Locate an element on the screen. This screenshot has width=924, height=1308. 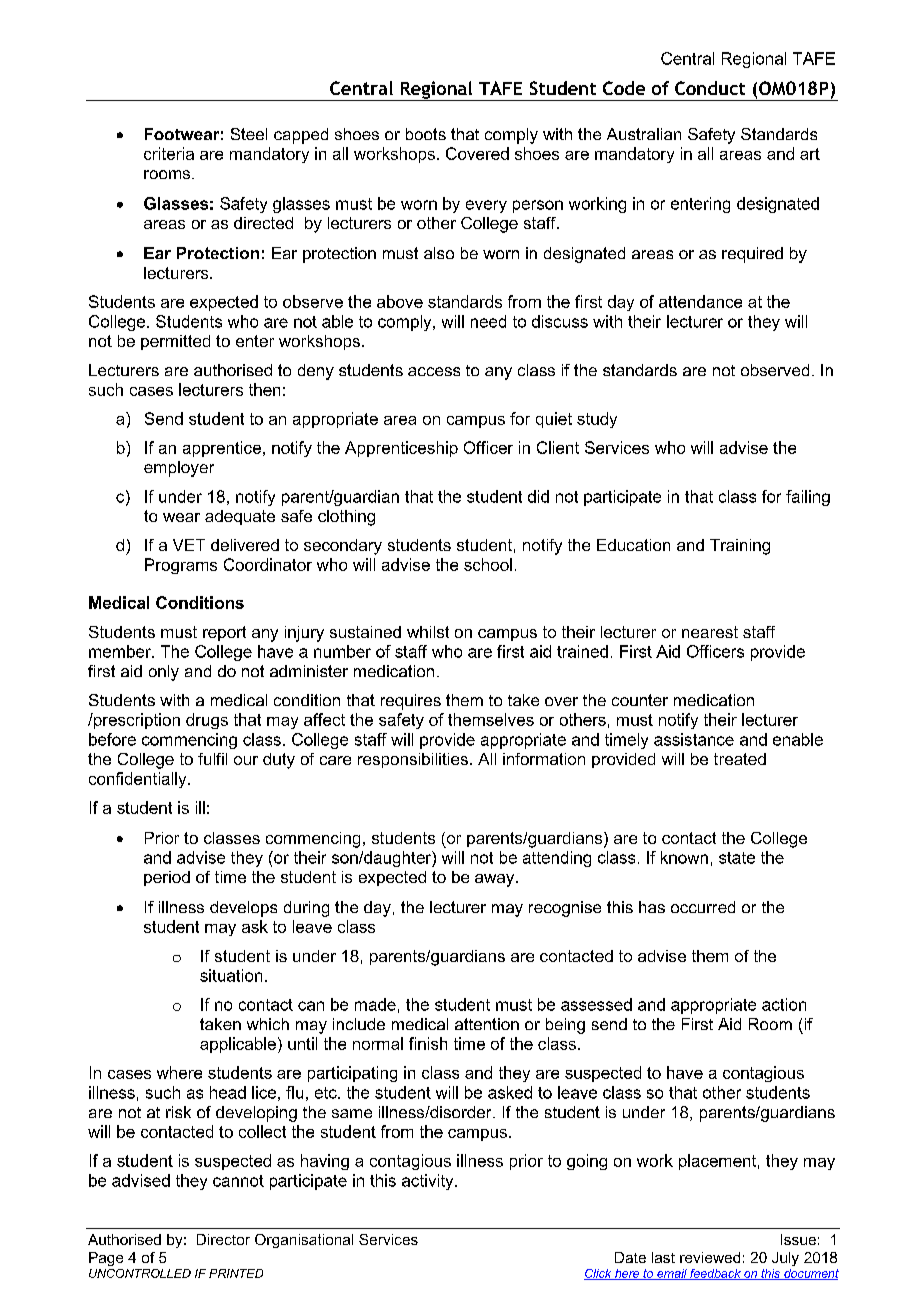
action is located at coordinates (784, 1004).
